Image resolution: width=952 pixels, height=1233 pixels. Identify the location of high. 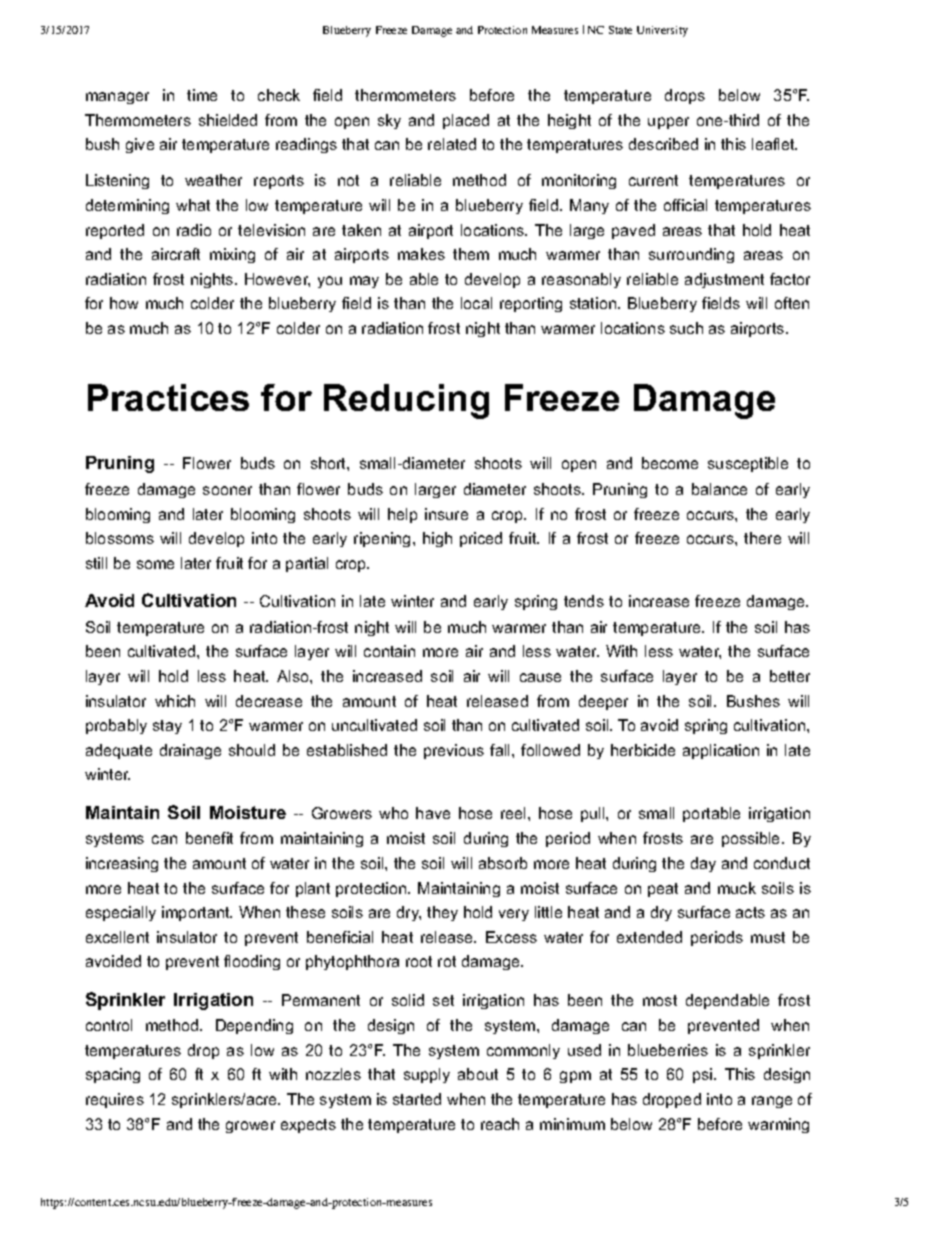
(437, 539).
